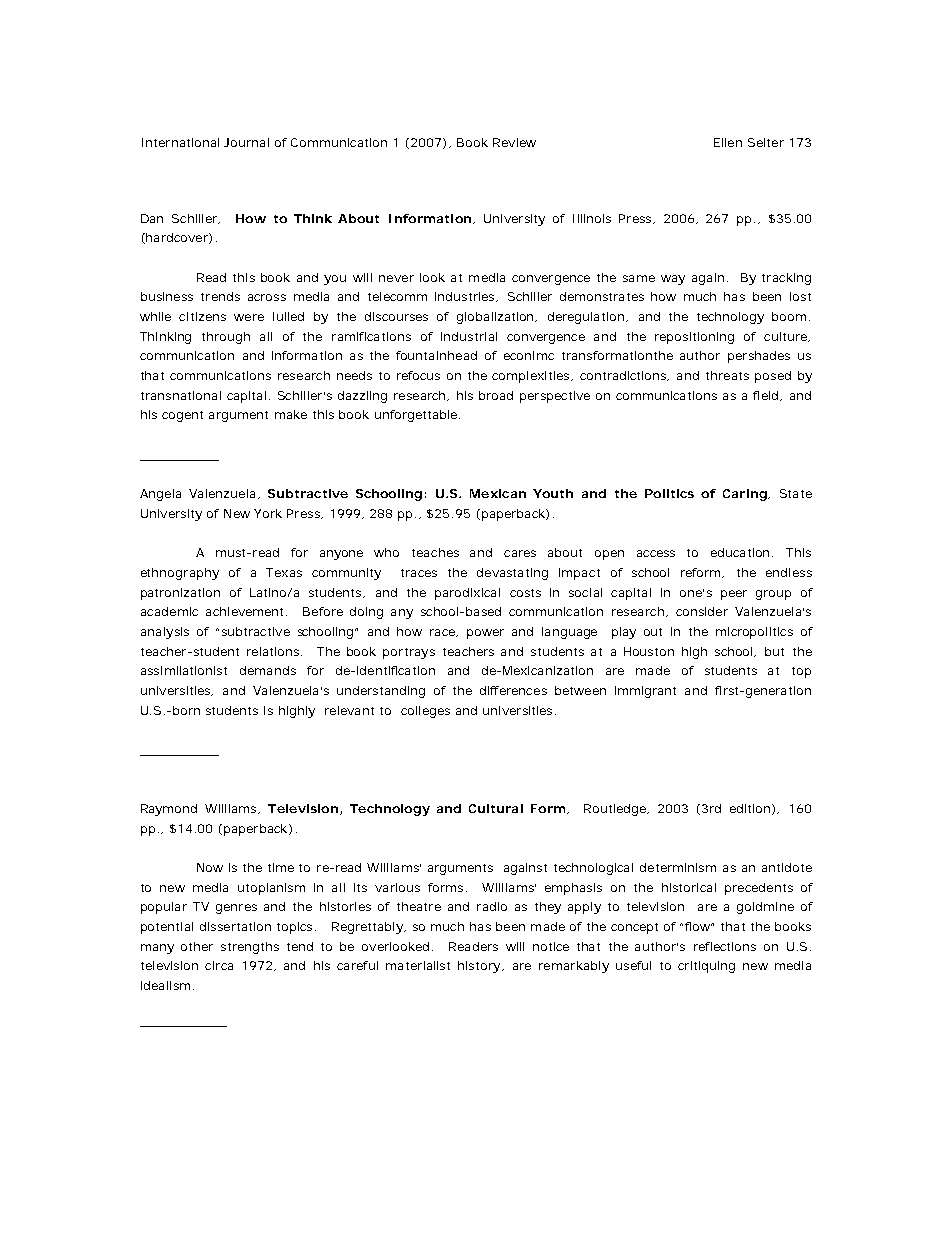 The width and height of the screenshot is (952, 1233). What do you see at coordinates (169, 810) in the screenshot?
I see `Raymond` at bounding box center [169, 810].
